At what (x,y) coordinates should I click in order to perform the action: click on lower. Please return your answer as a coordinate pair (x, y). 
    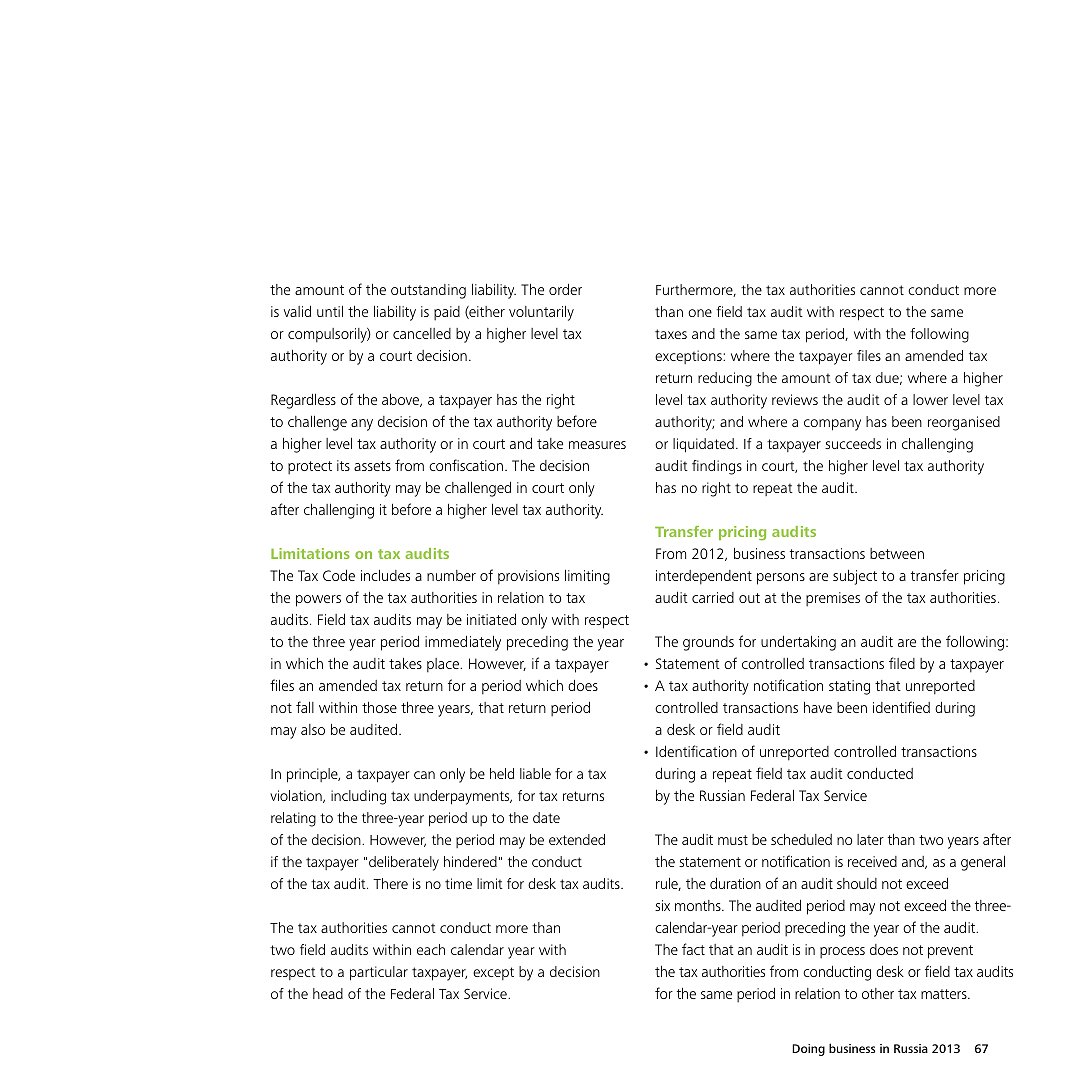
    Looking at the image, I should click on (930, 399).
